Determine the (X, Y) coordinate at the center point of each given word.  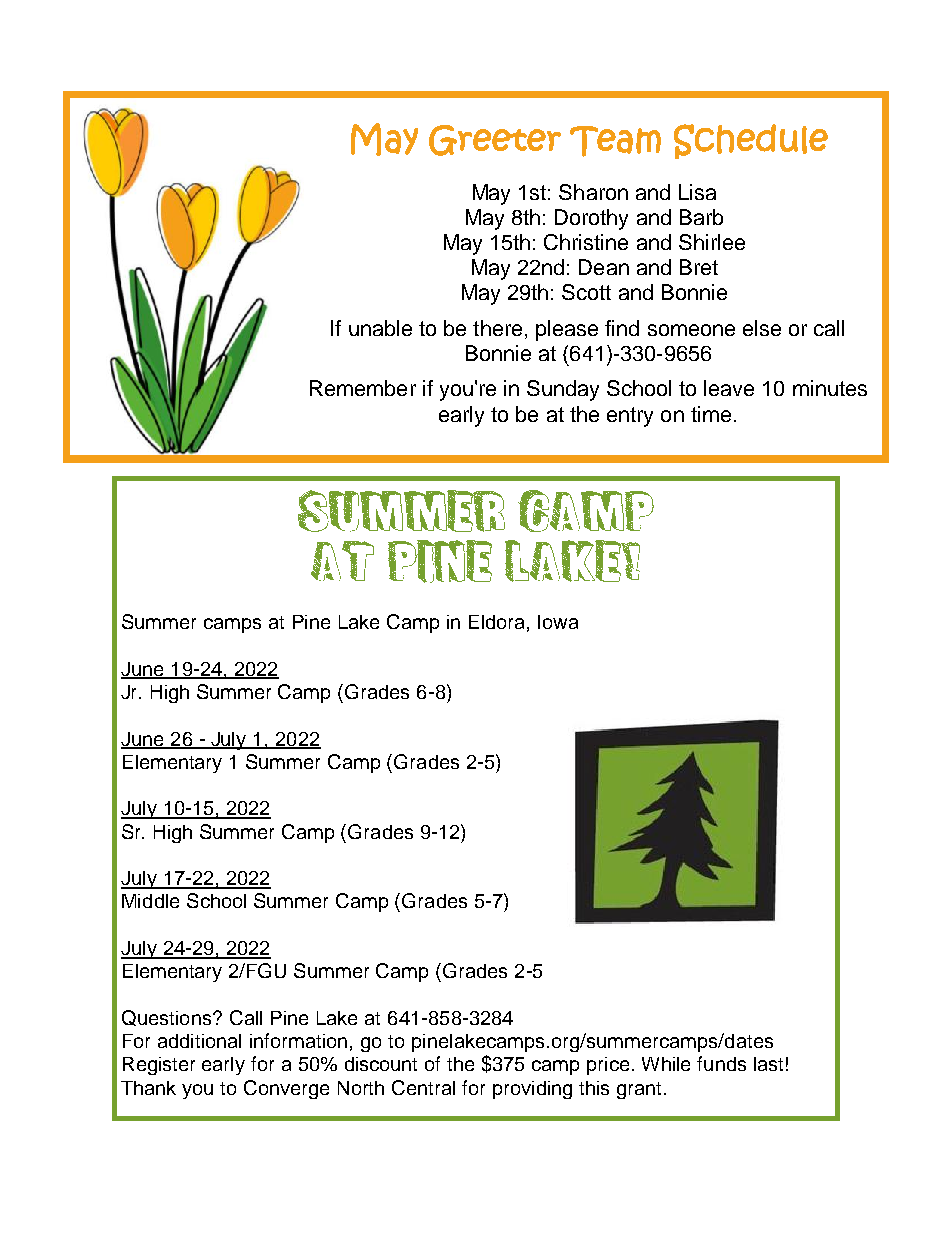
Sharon (593, 192)
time (711, 414)
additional (199, 1041)
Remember (363, 388)
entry (630, 417)
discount (381, 1064)
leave (729, 388)
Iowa (558, 622)
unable (380, 328)
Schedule (751, 141)
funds (721, 1063)
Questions (168, 1018)
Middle (150, 901)
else (762, 328)
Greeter (495, 140)
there (497, 328)
